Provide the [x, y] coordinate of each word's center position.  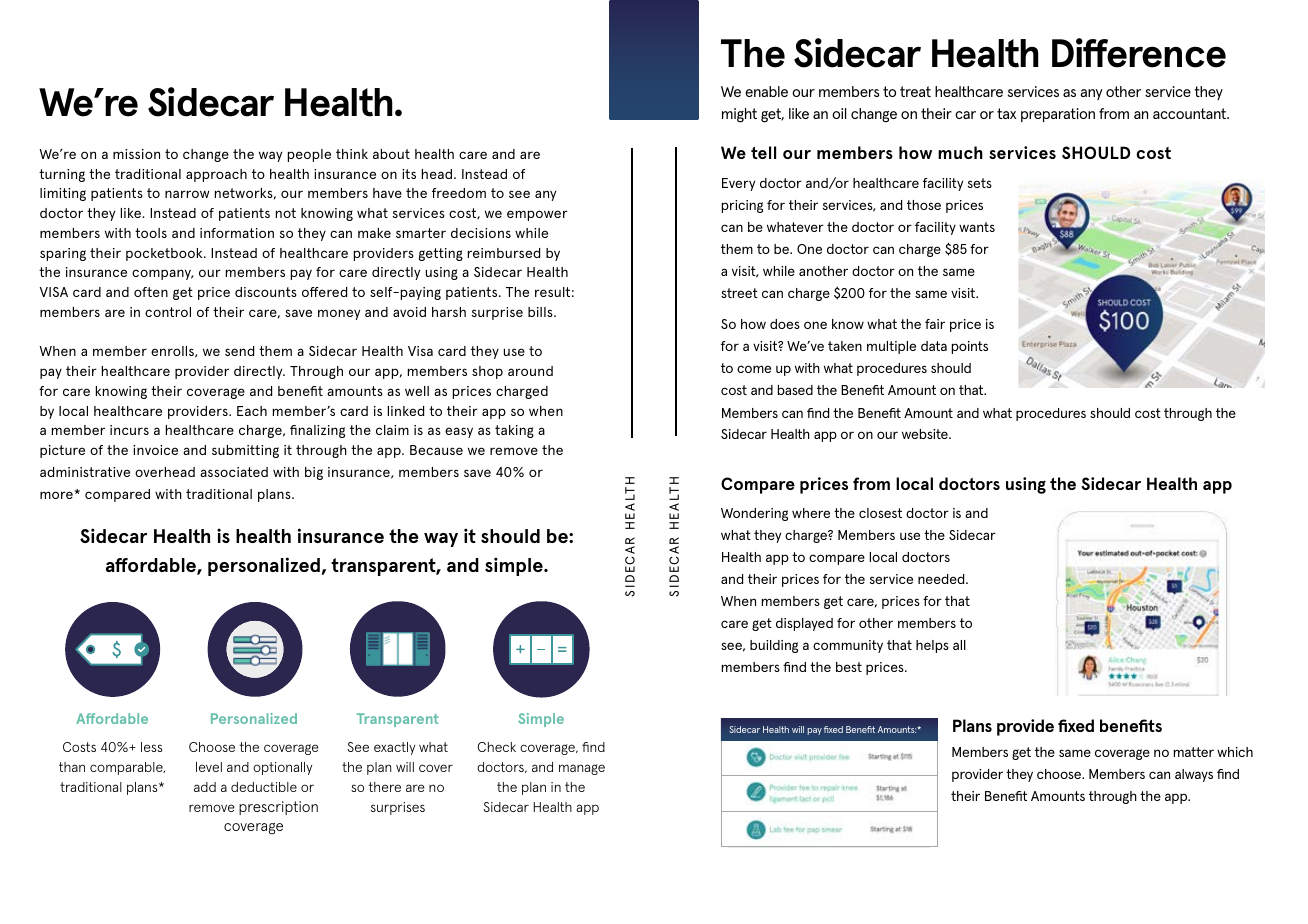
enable [766, 91]
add [205, 787]
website [926, 434]
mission [136, 154]
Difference [1139, 53]
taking [514, 431]
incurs [129, 430]
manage [582, 769]
